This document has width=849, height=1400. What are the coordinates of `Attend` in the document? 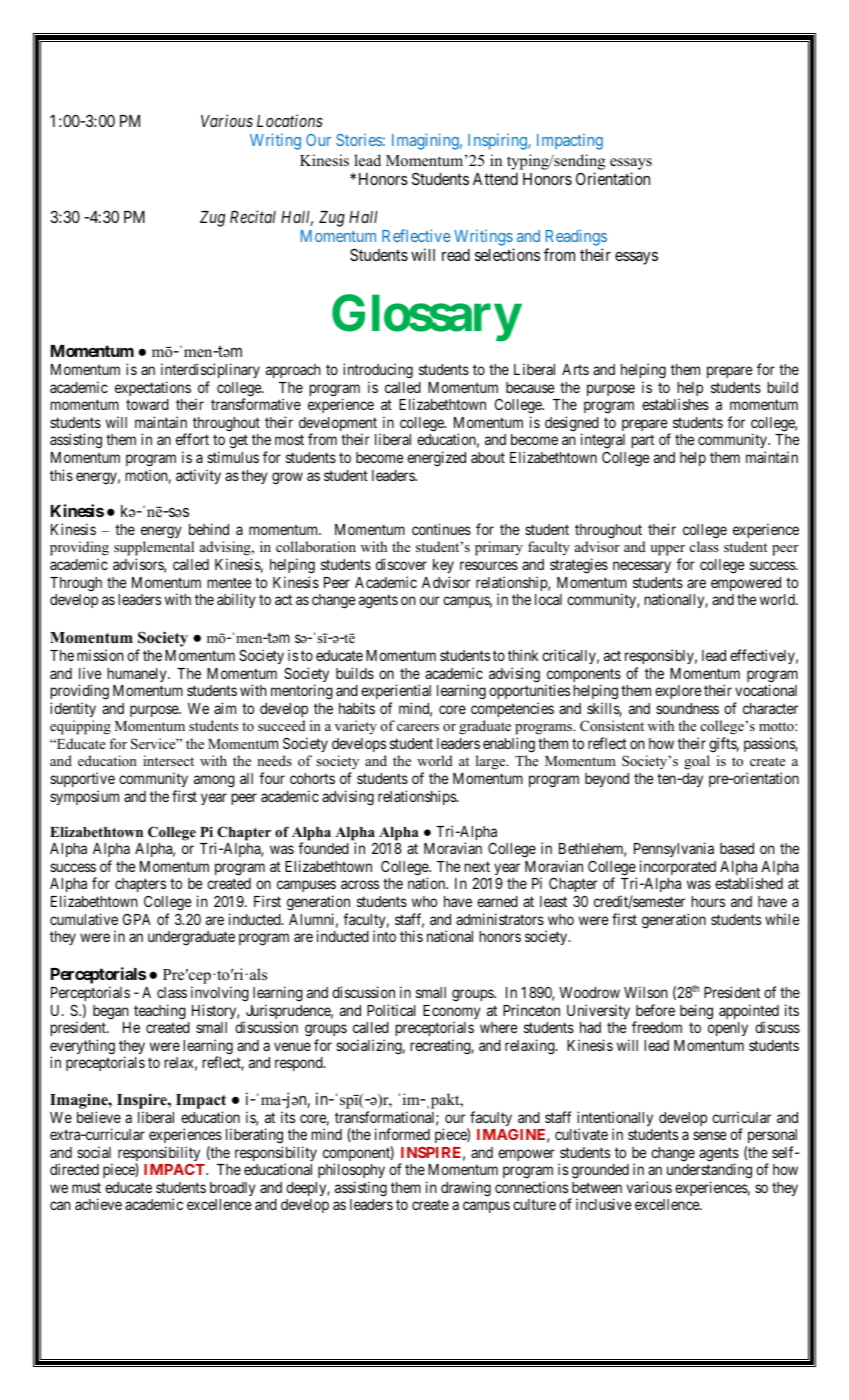 It's located at (495, 179).
